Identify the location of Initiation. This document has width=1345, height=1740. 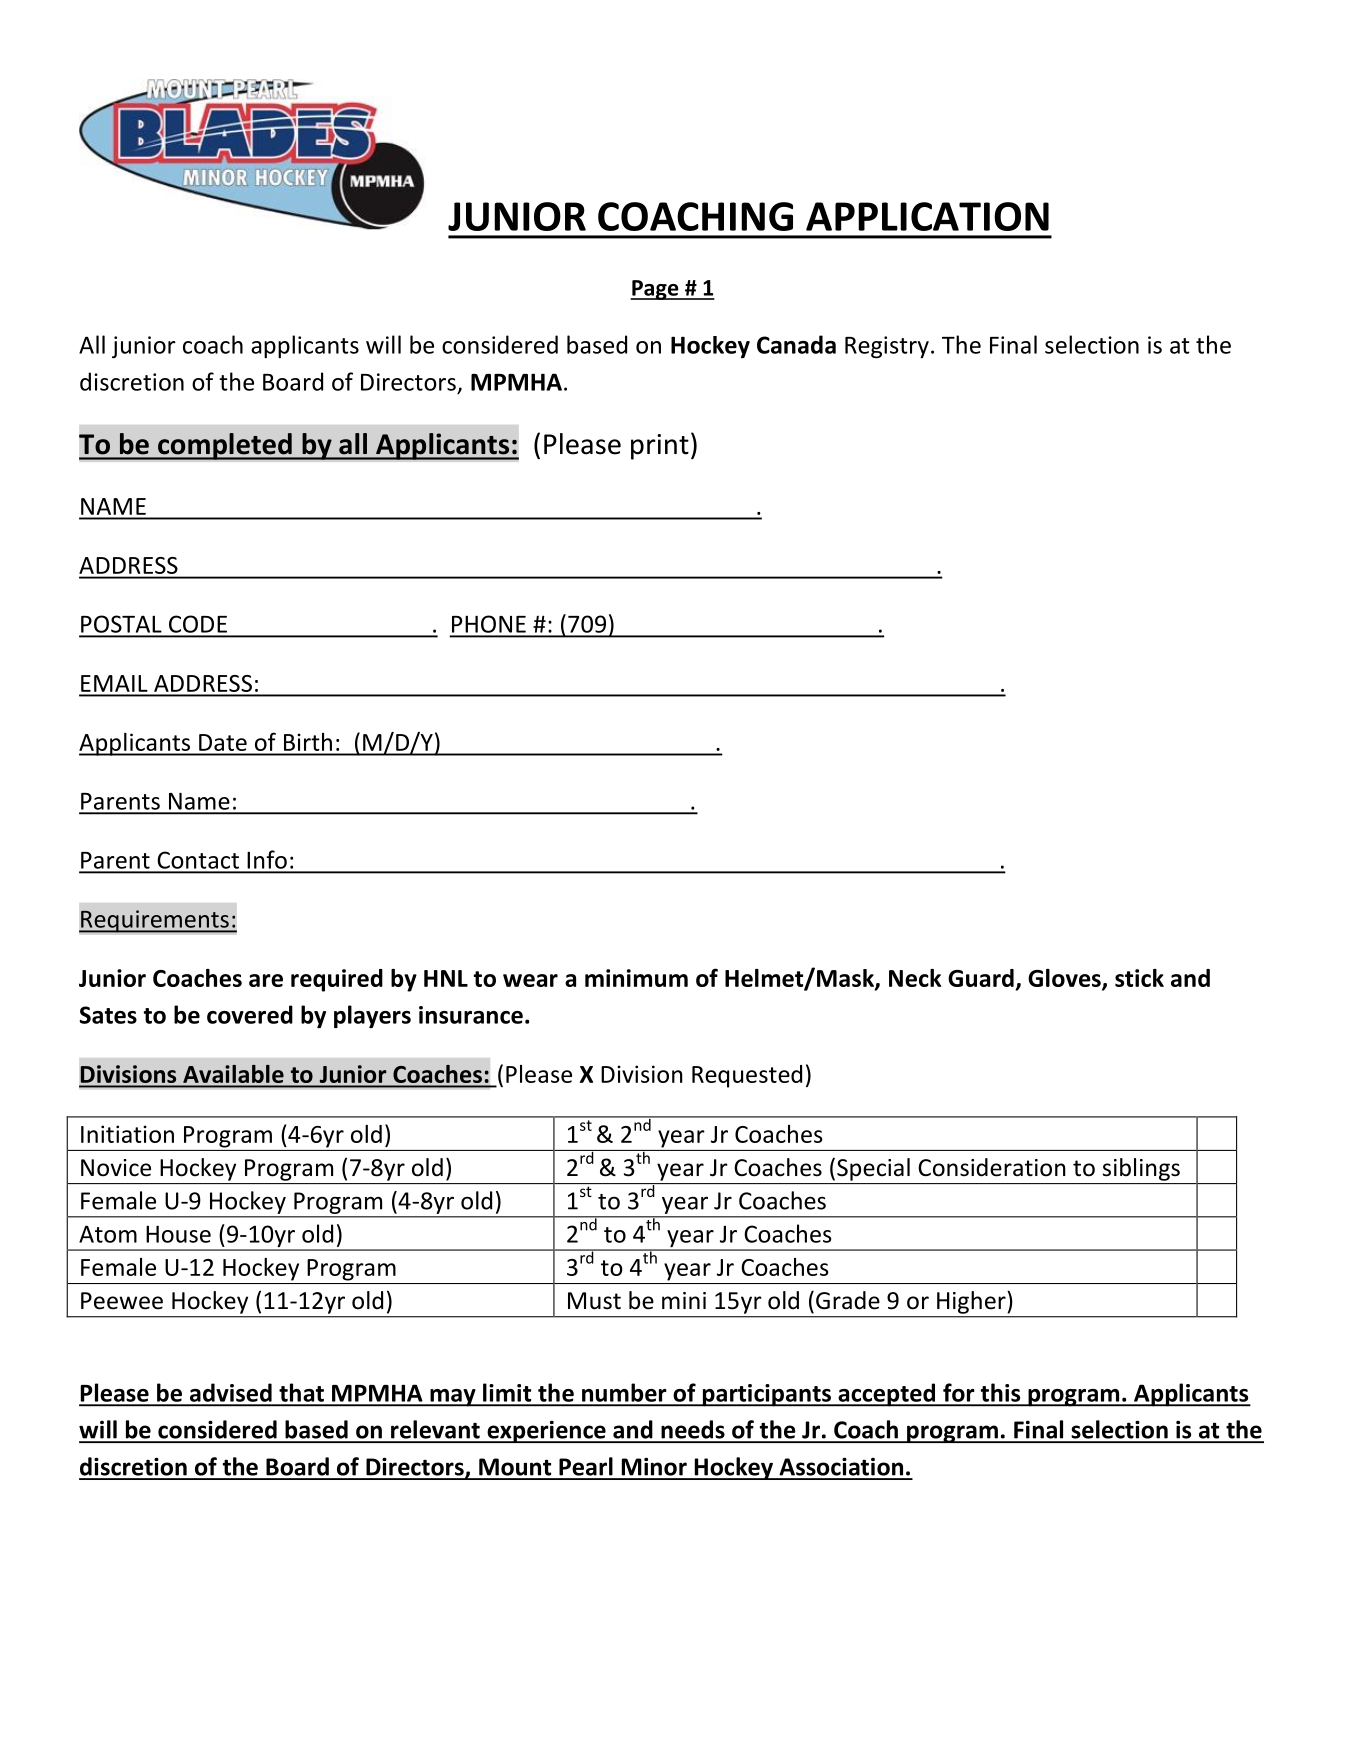
(127, 1134).
